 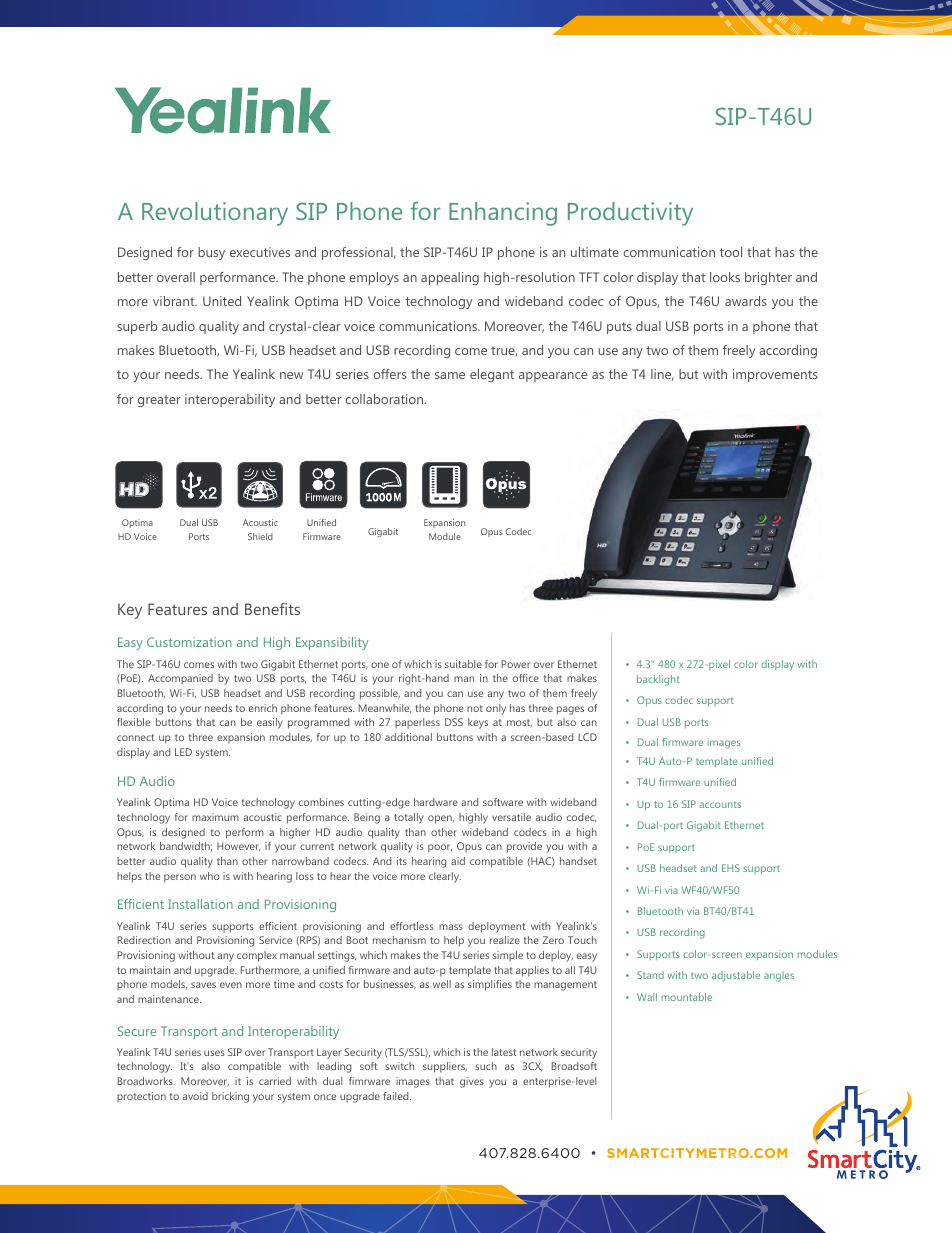 What do you see at coordinates (662, 375) in the screenshot?
I see `line` at bounding box center [662, 375].
